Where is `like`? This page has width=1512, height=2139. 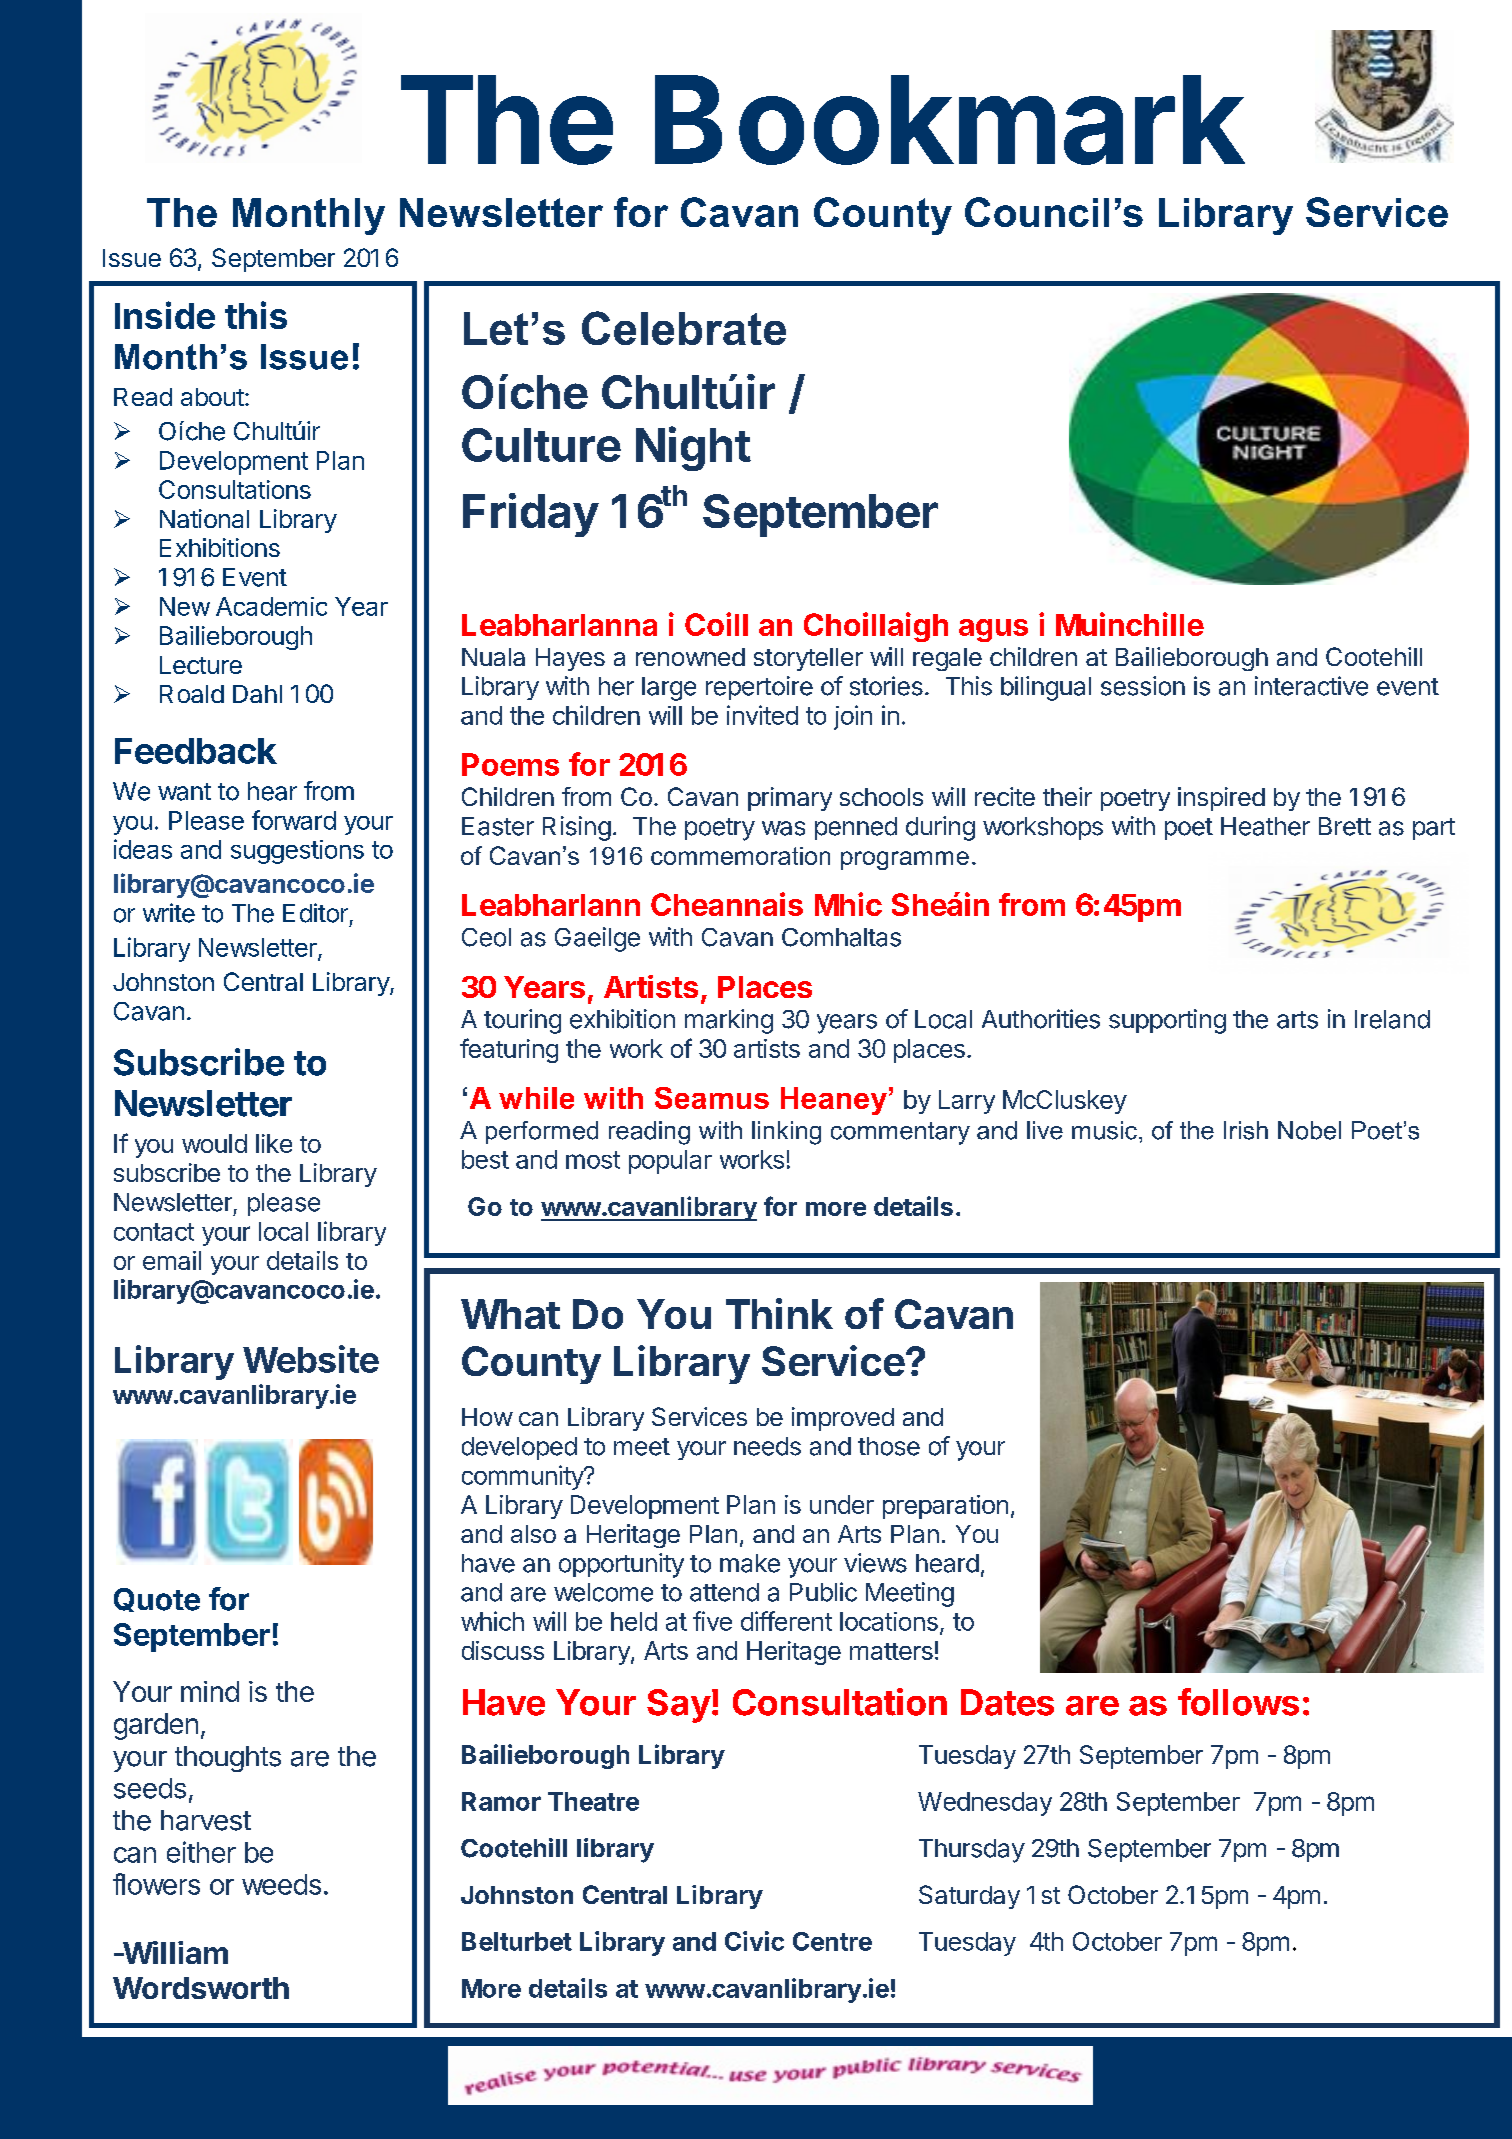
like is located at coordinates (274, 1143).
